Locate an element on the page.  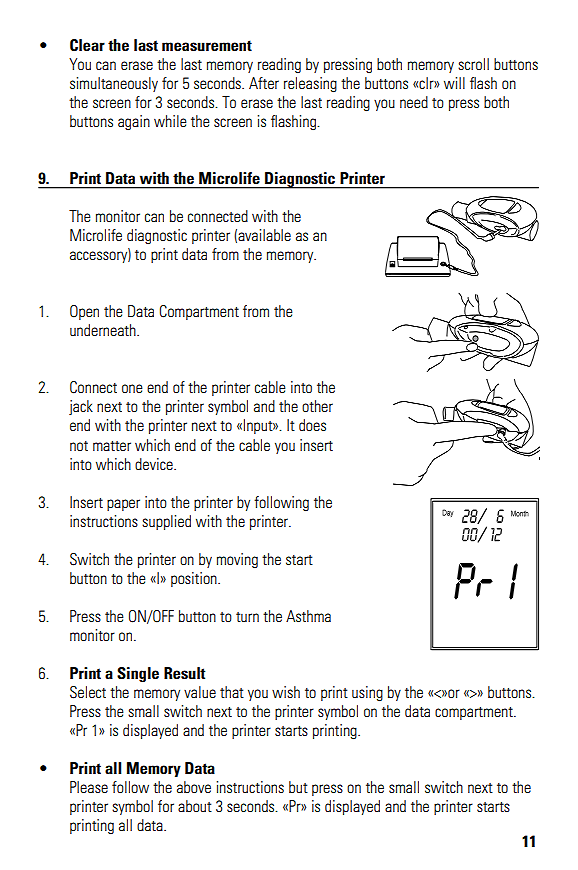
turn is located at coordinates (247, 617).
